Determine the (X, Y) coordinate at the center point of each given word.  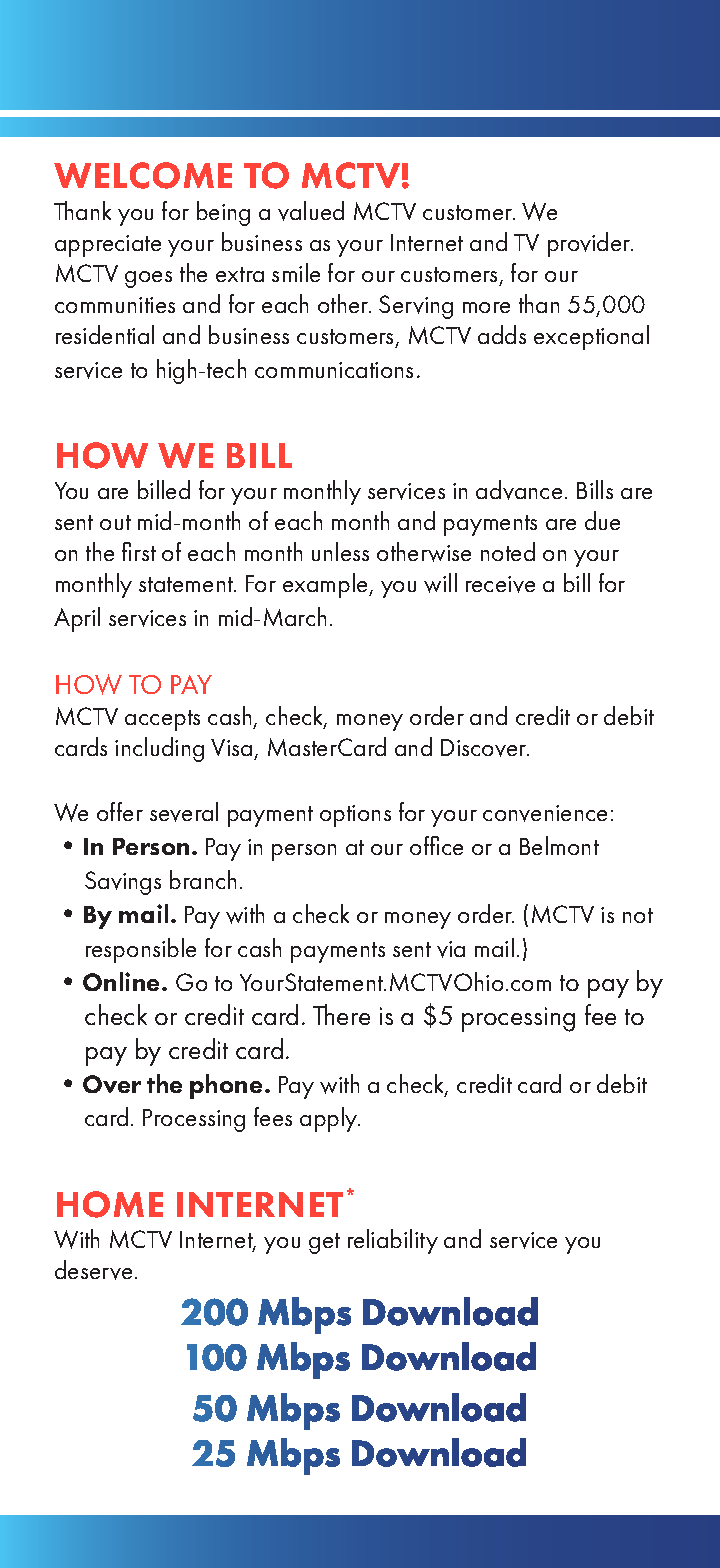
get (324, 1243)
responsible (141, 950)
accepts (162, 720)
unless (340, 551)
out (115, 522)
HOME (110, 1204)
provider (590, 244)
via (451, 949)
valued (311, 211)
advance (519, 490)
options (355, 816)
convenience (545, 813)
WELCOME (143, 175)
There (341, 1014)
